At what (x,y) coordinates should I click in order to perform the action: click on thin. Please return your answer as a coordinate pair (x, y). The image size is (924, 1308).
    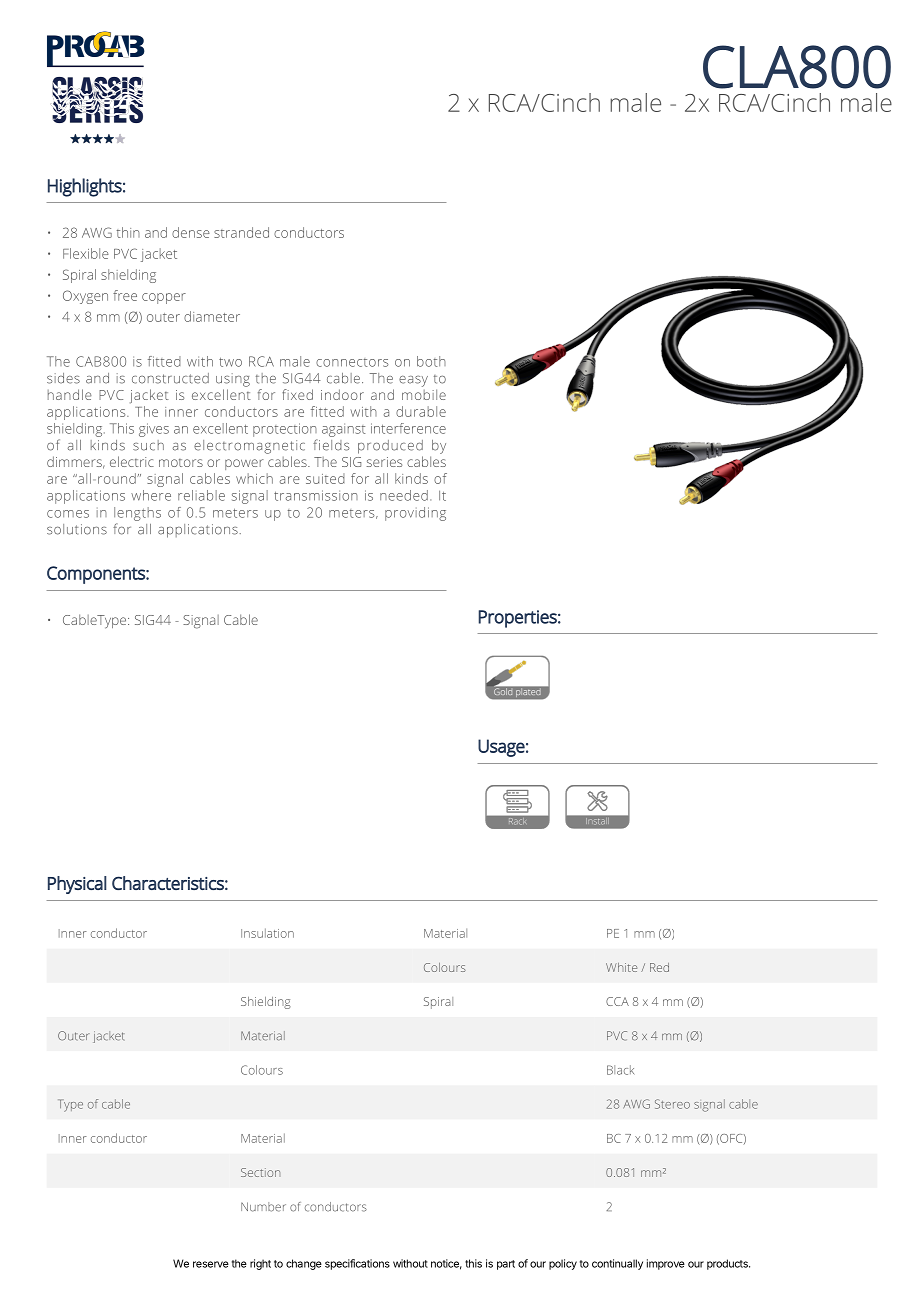
    Looking at the image, I should click on (128, 232).
